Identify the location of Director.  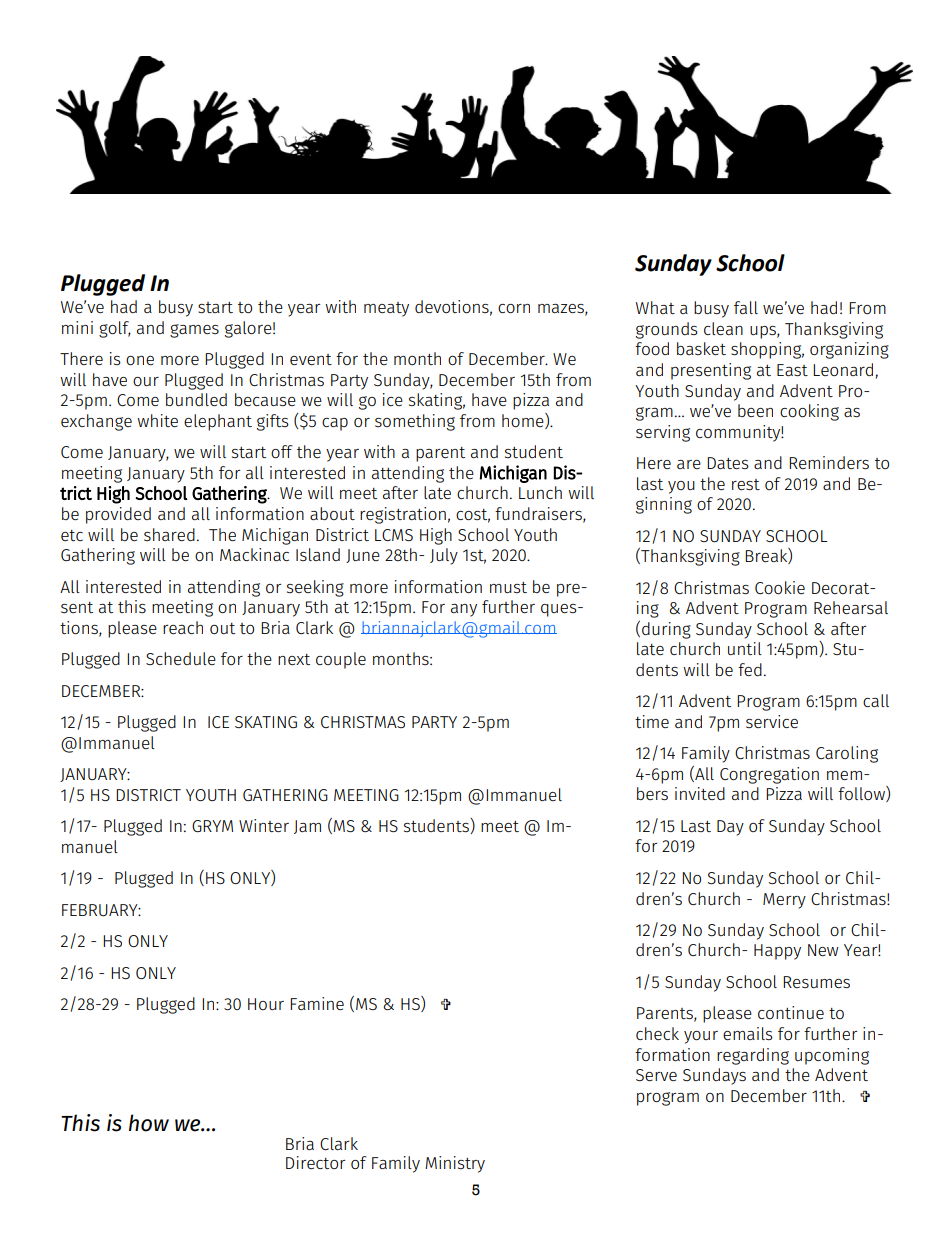
(315, 1162).
